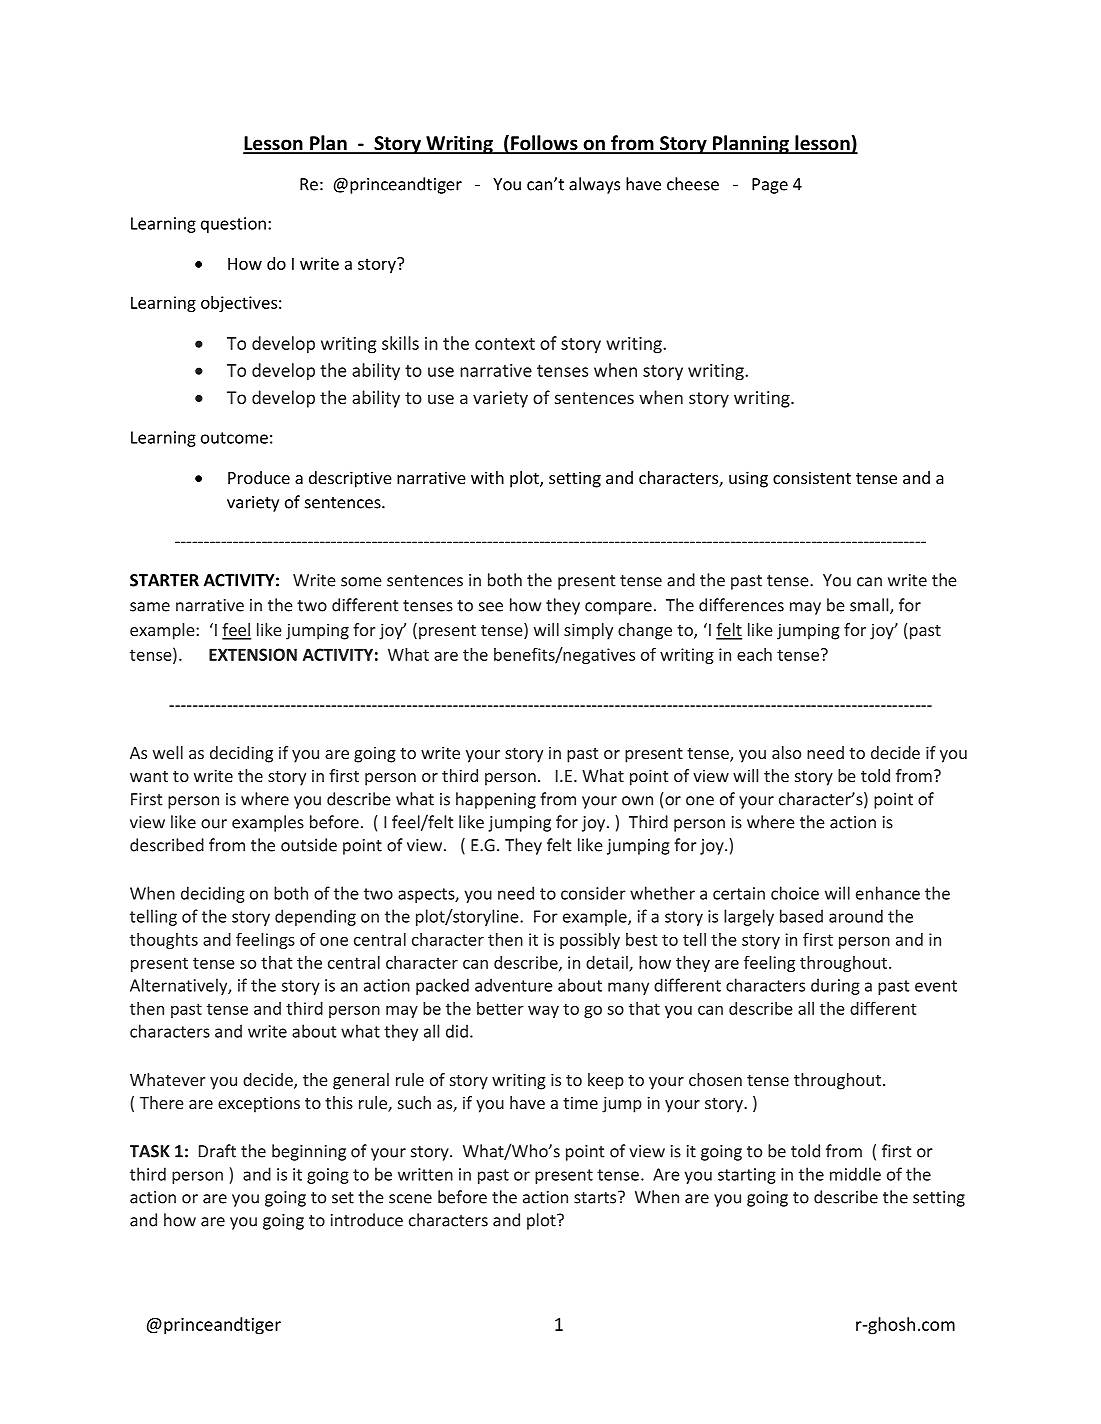  I want to click on depending, so click(315, 917).
